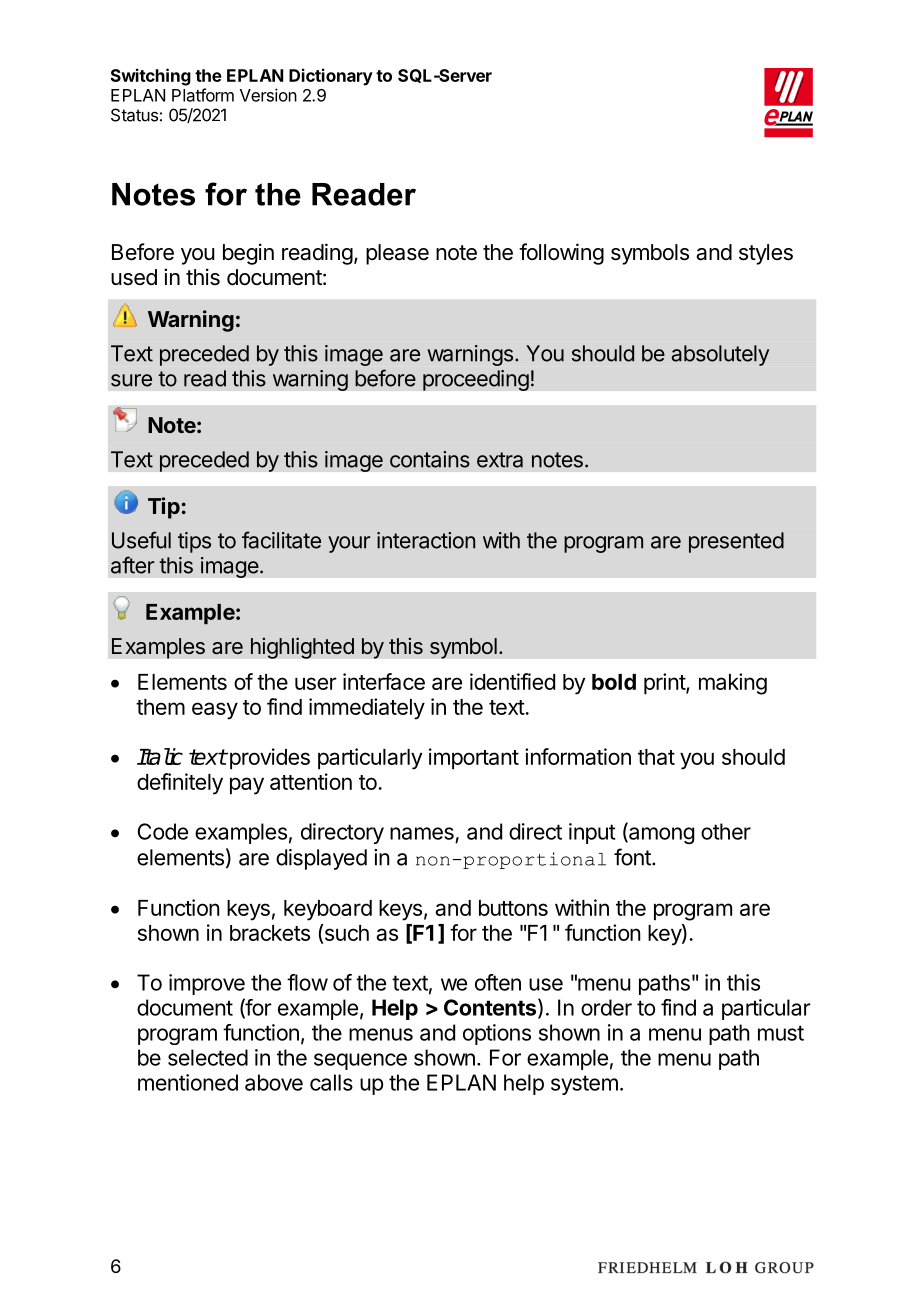  Describe the element at coordinates (248, 254) in the page. I see `begin` at that location.
